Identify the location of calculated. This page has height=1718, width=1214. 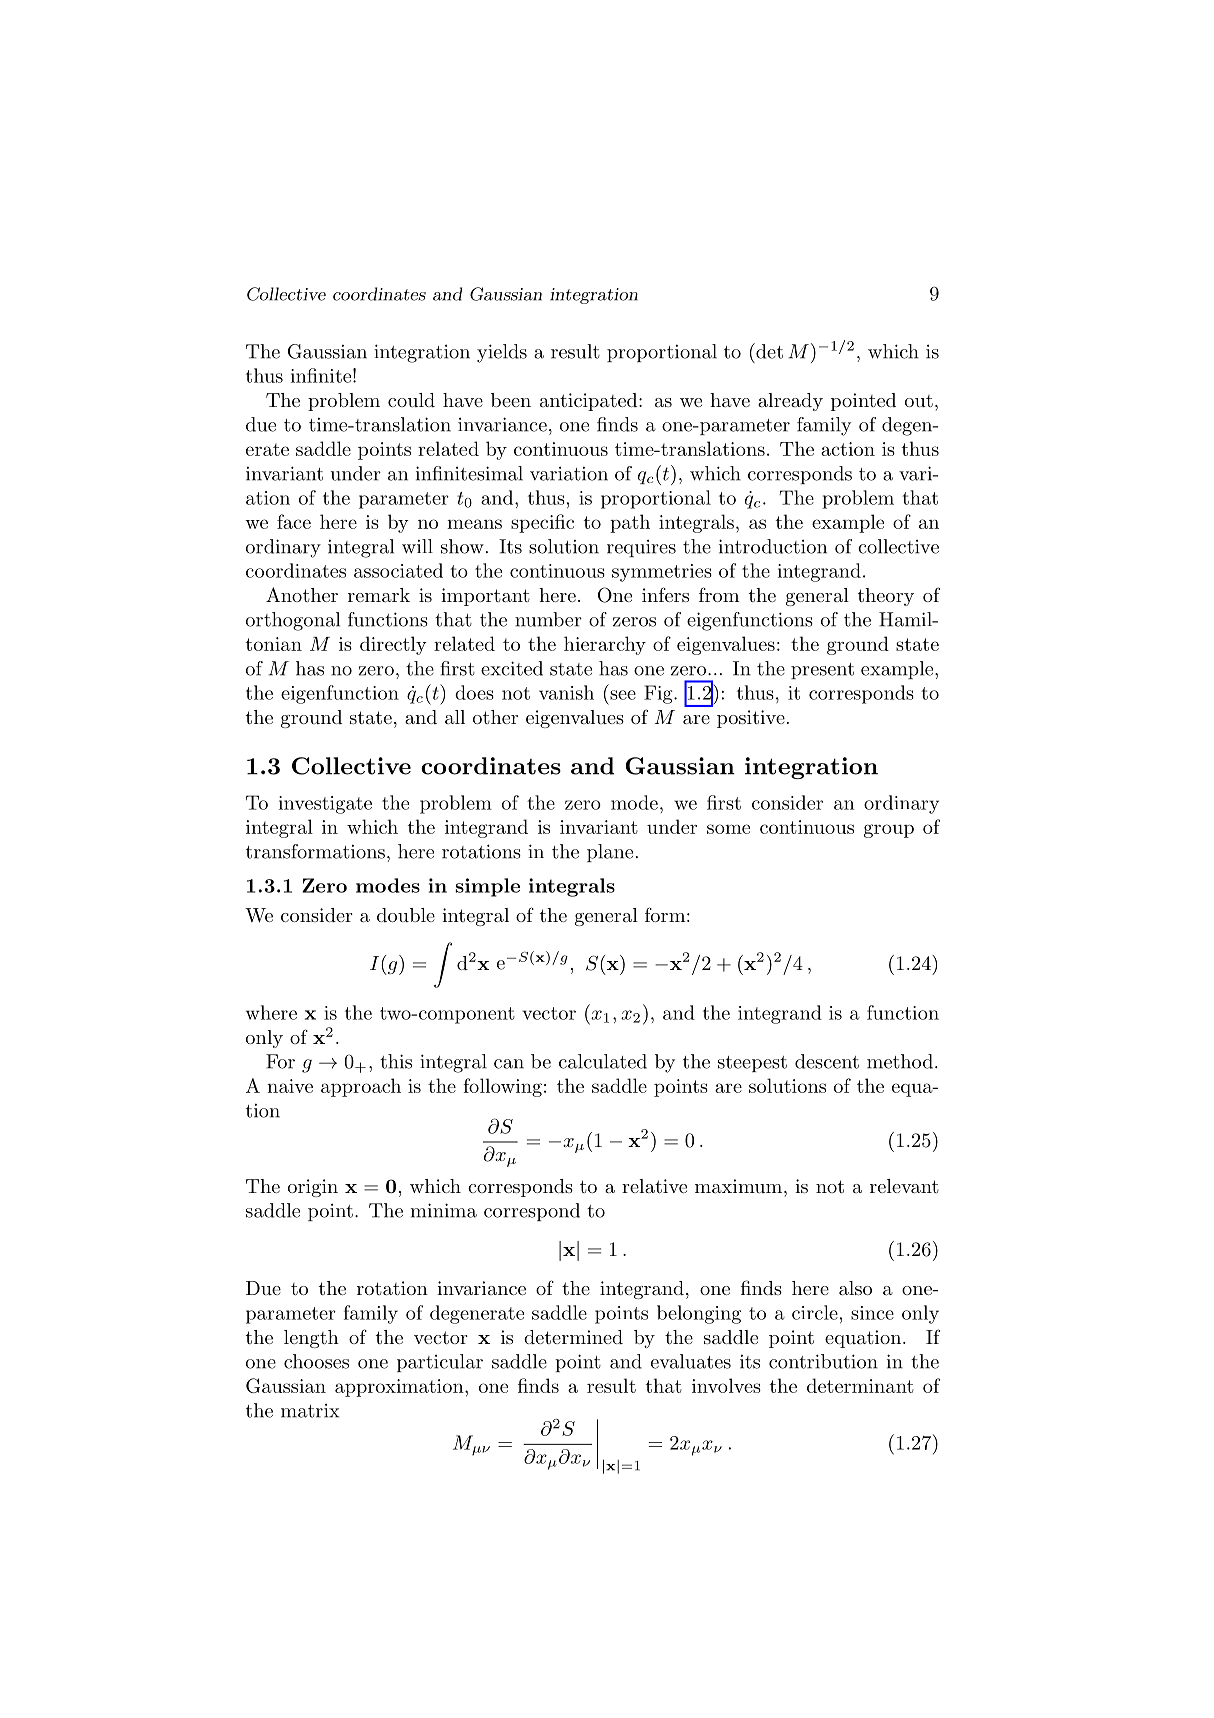
(603, 1061).
